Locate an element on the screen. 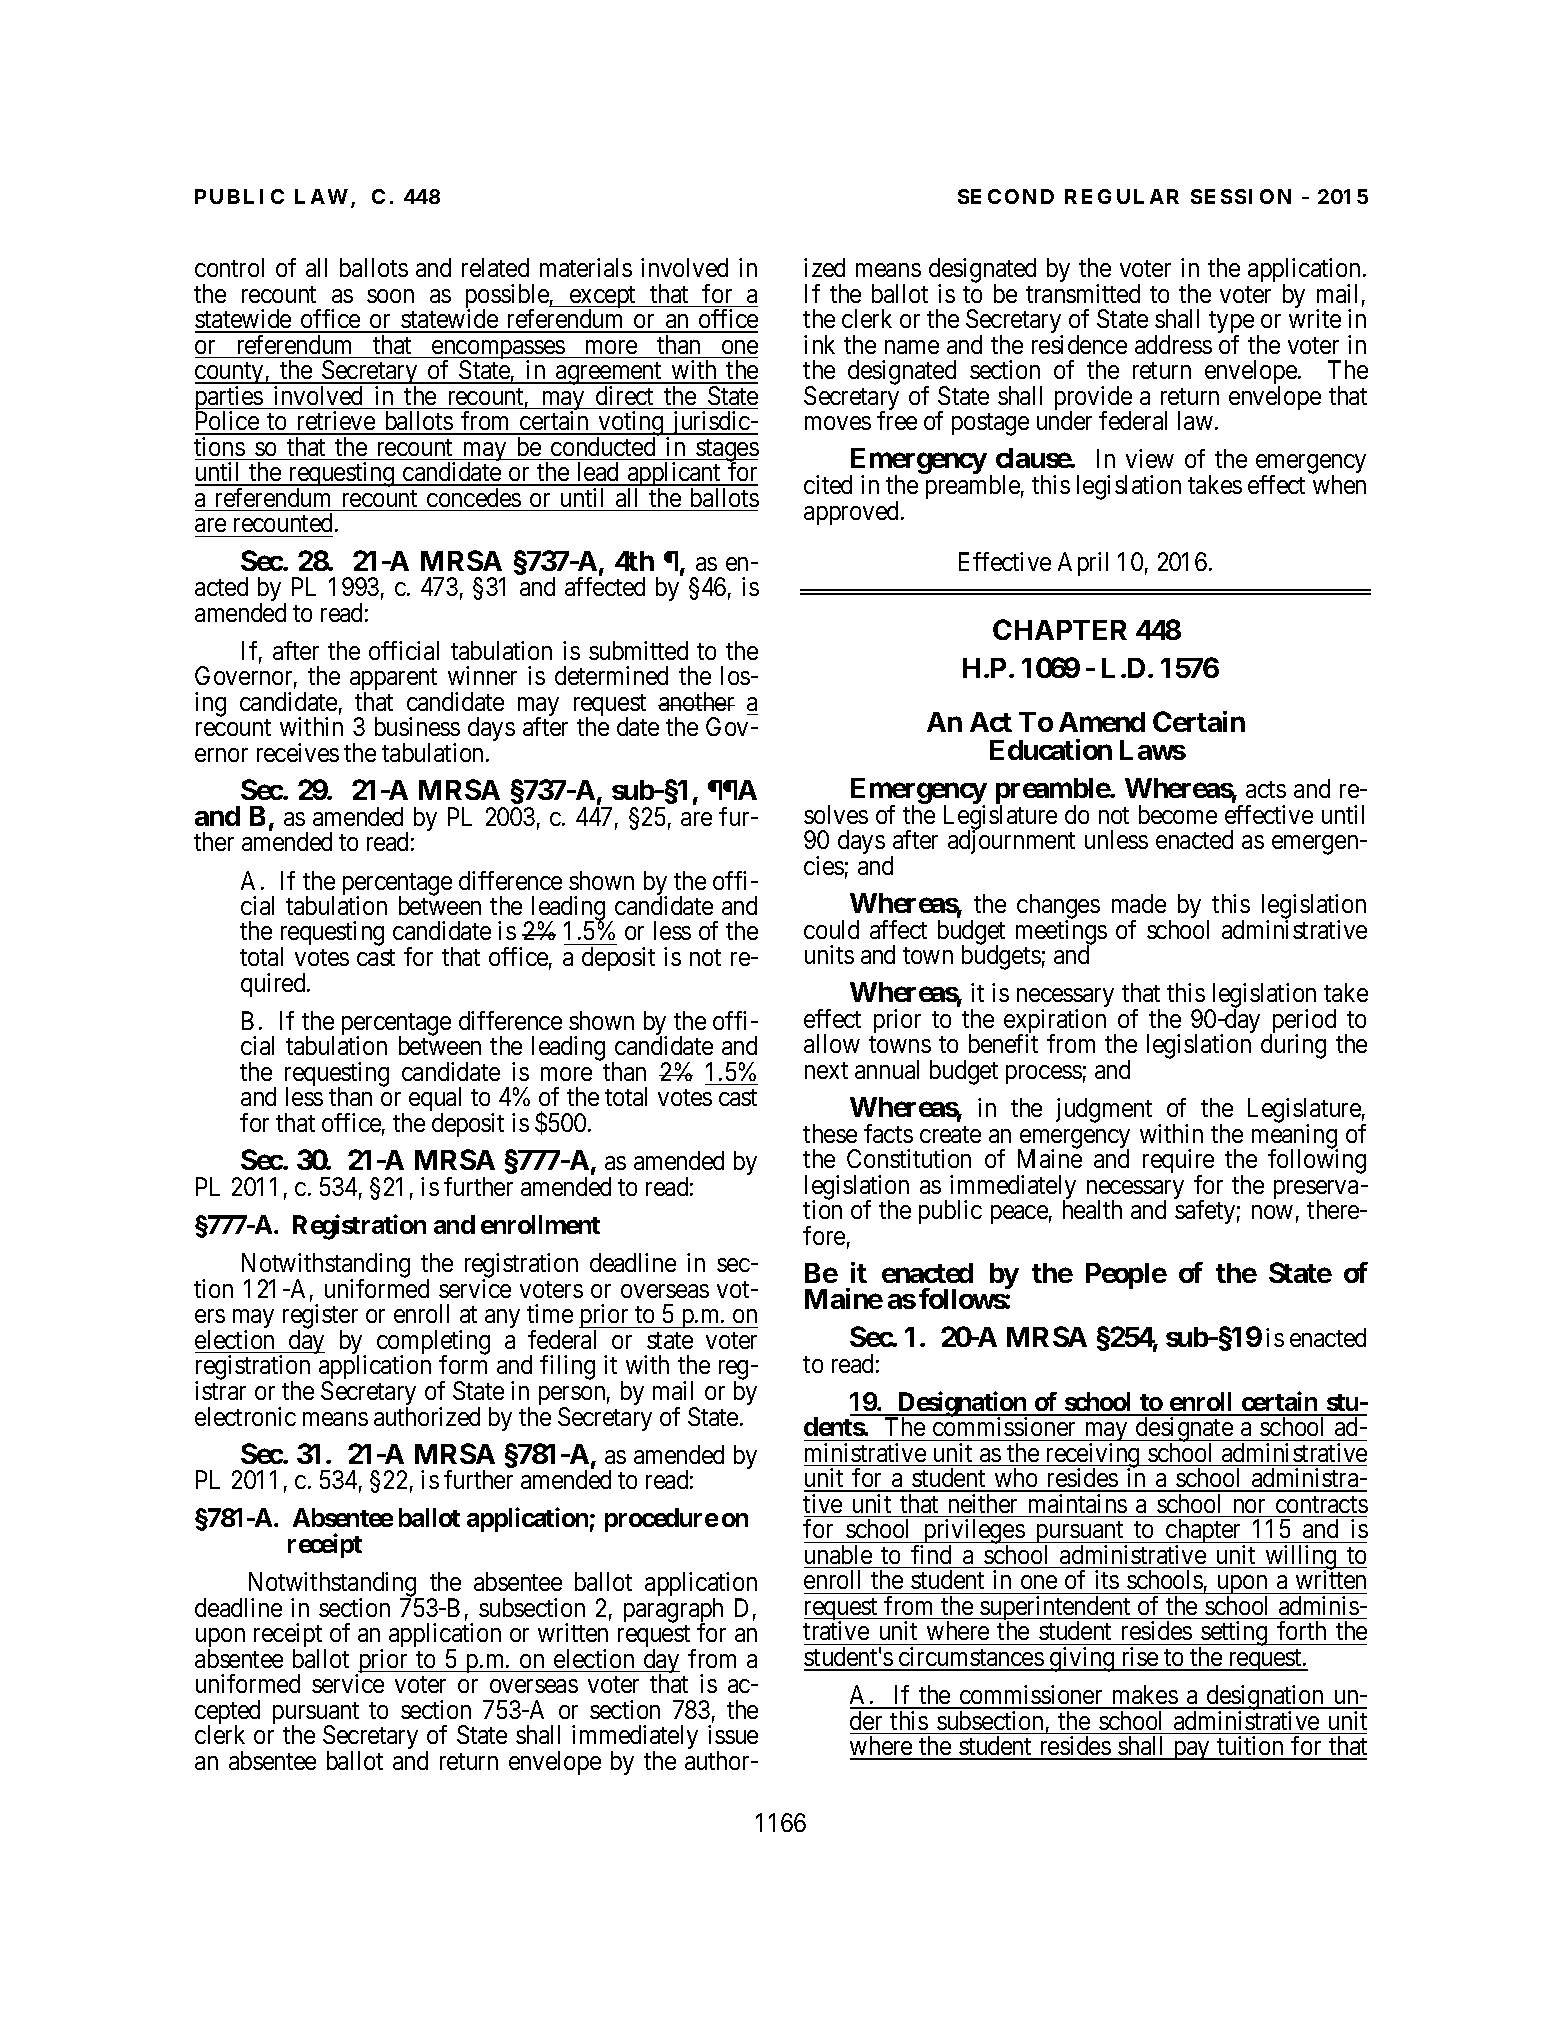  soon is located at coordinates (390, 296).
